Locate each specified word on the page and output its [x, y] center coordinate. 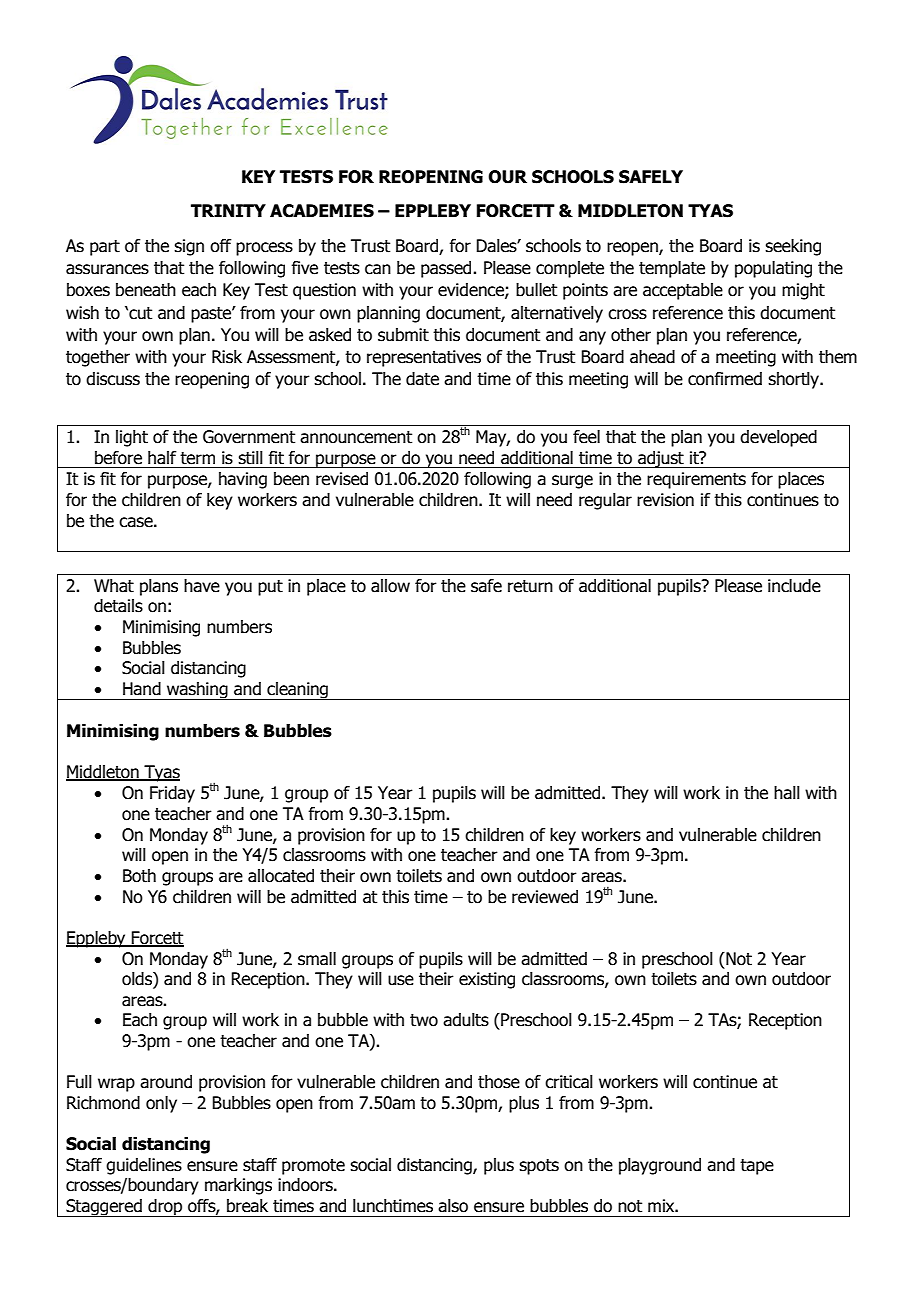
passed [447, 269]
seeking [793, 247]
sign [189, 247]
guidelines [144, 1166]
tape [757, 1167]
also [453, 1206]
